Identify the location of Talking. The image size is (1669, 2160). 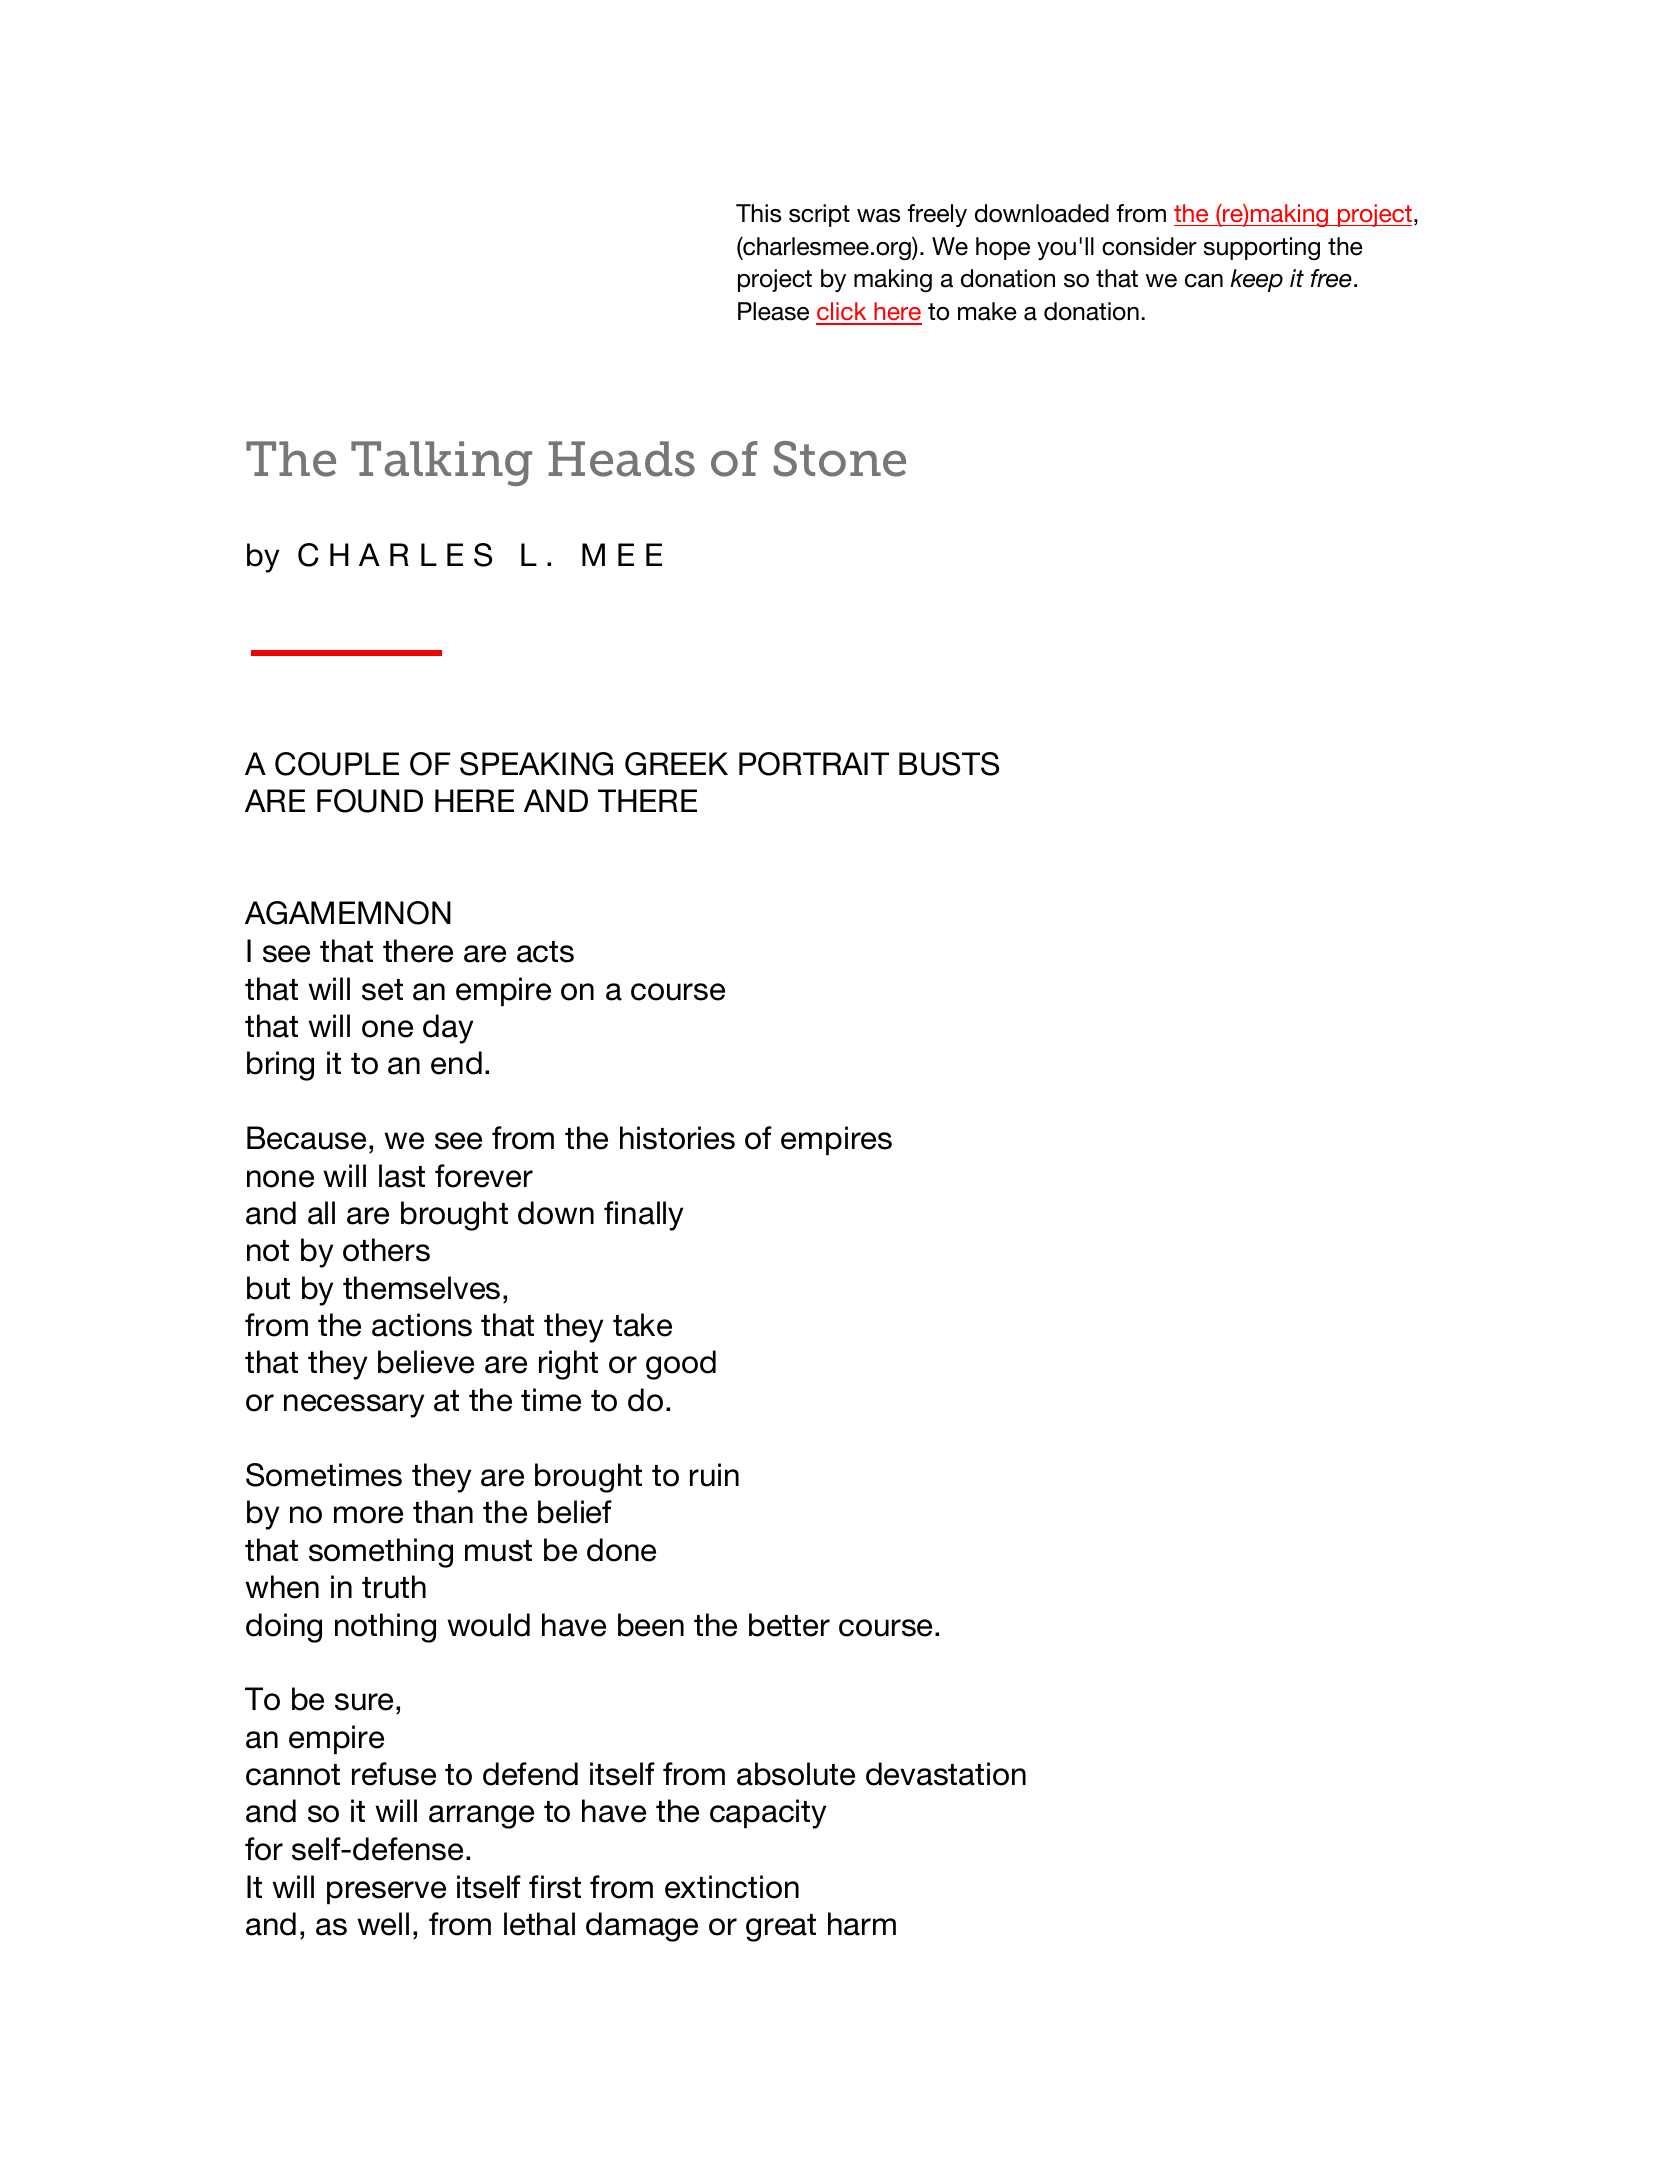
(441, 463).
